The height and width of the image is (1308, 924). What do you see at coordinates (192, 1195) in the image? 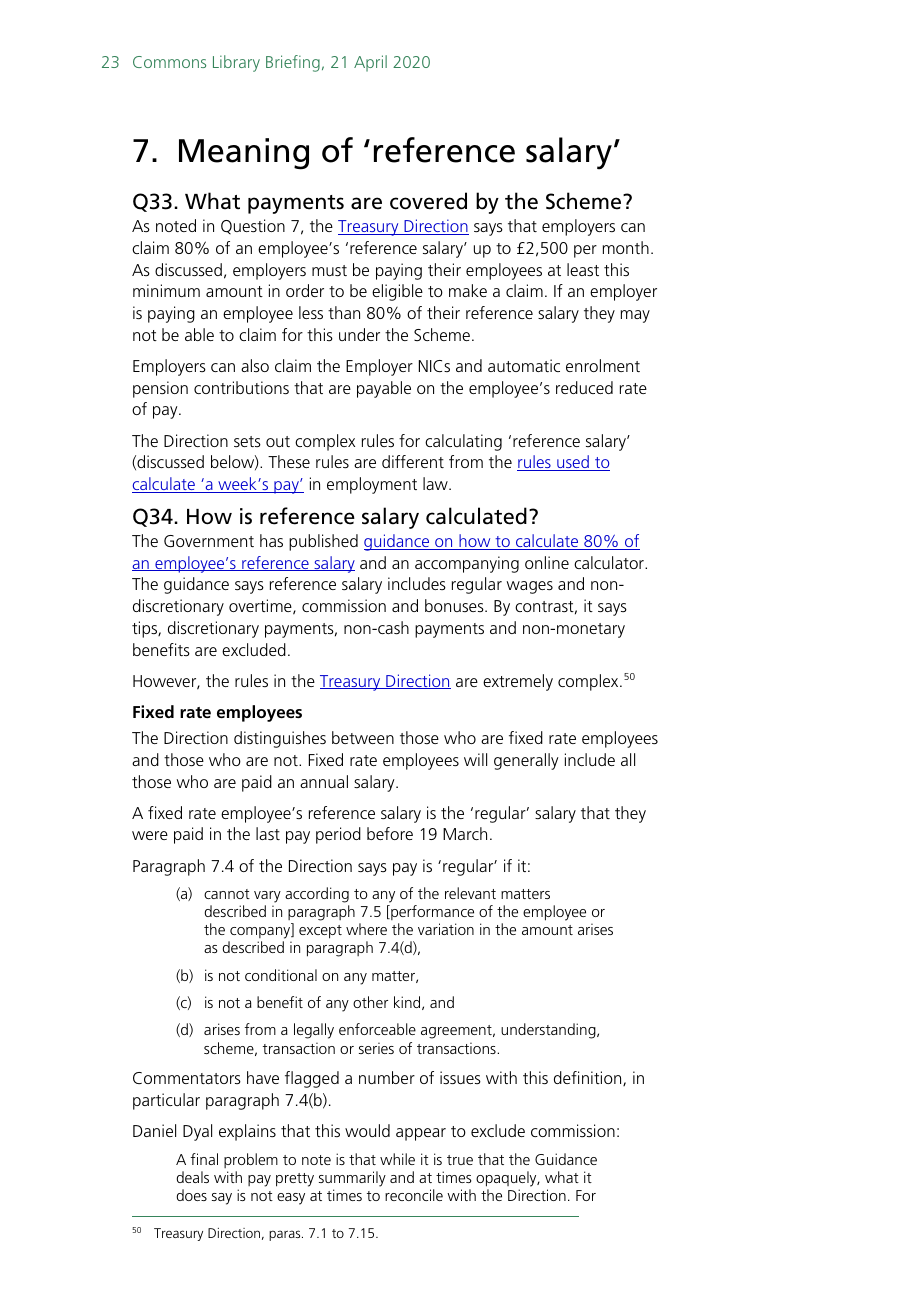
I see `does` at bounding box center [192, 1195].
